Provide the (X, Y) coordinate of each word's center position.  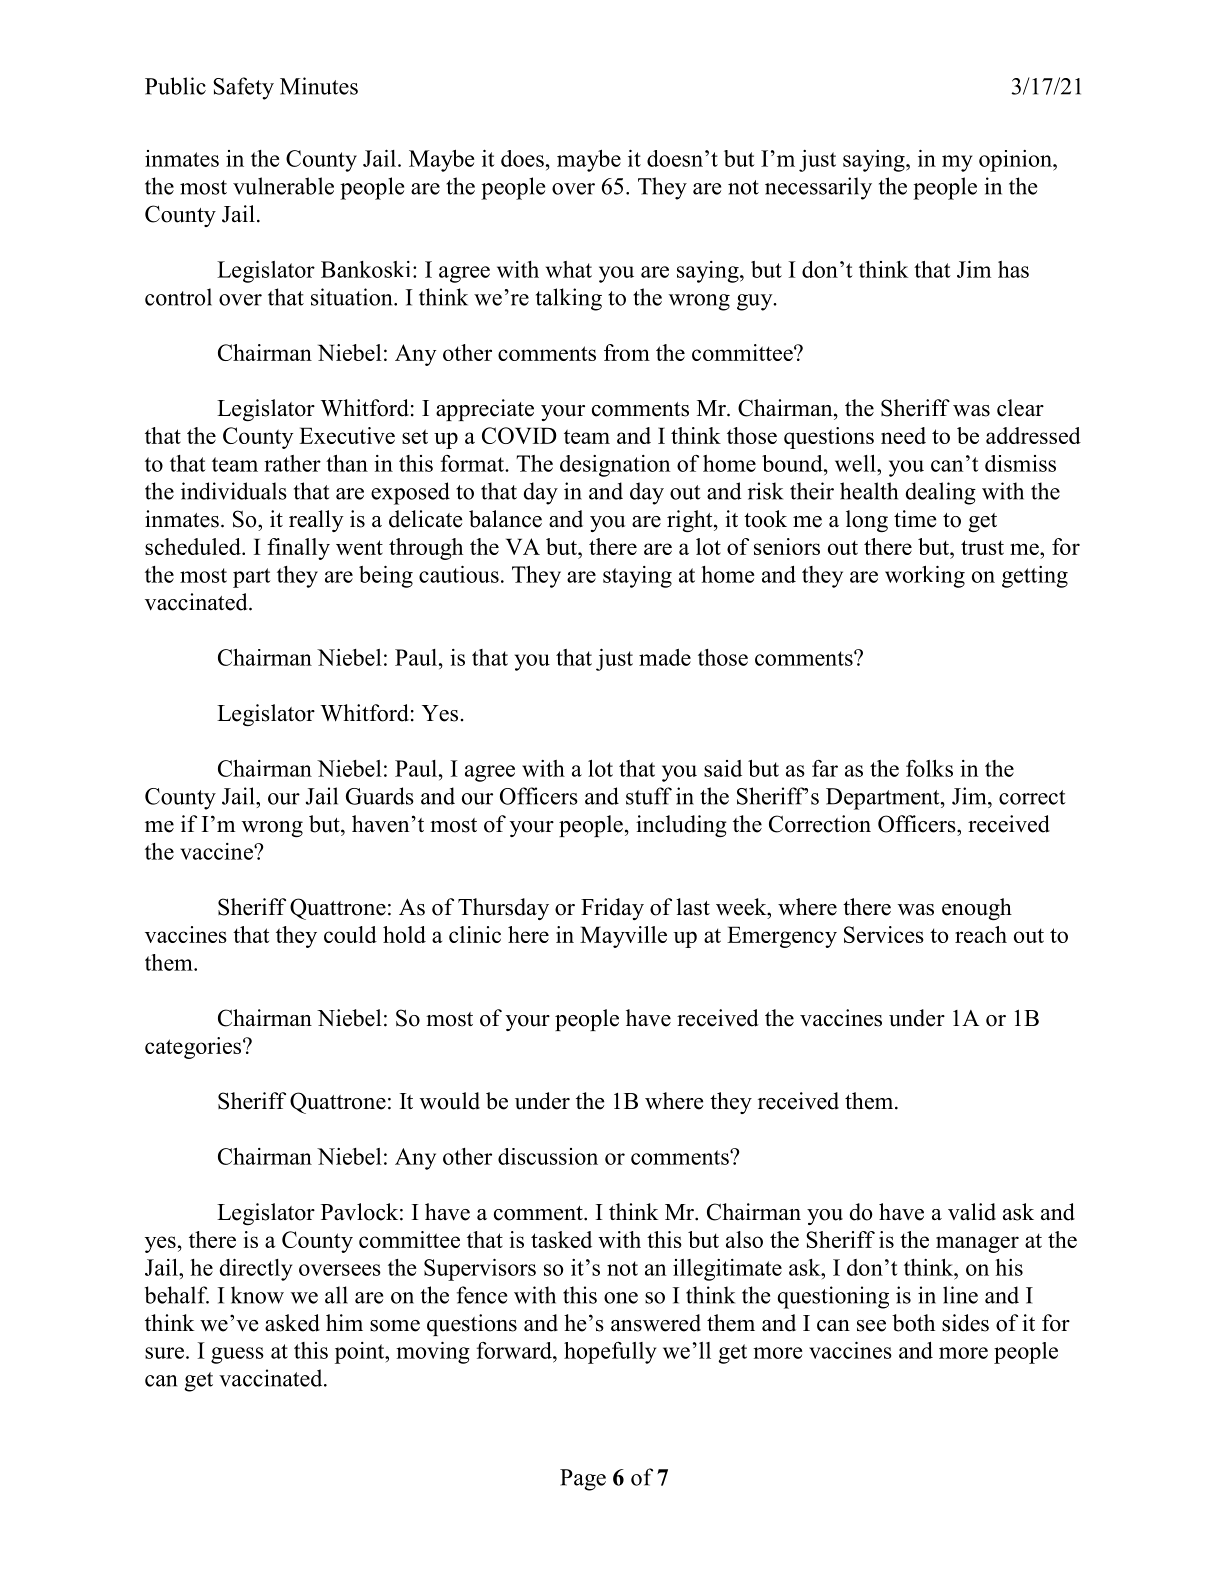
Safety (243, 88)
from (627, 352)
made (665, 657)
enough (977, 909)
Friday (612, 909)
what (569, 269)
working (925, 577)
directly (256, 1270)
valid (972, 1212)
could (350, 934)
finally (298, 549)
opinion (1016, 161)
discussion (548, 1156)
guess (237, 1355)
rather (292, 463)
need (903, 435)
